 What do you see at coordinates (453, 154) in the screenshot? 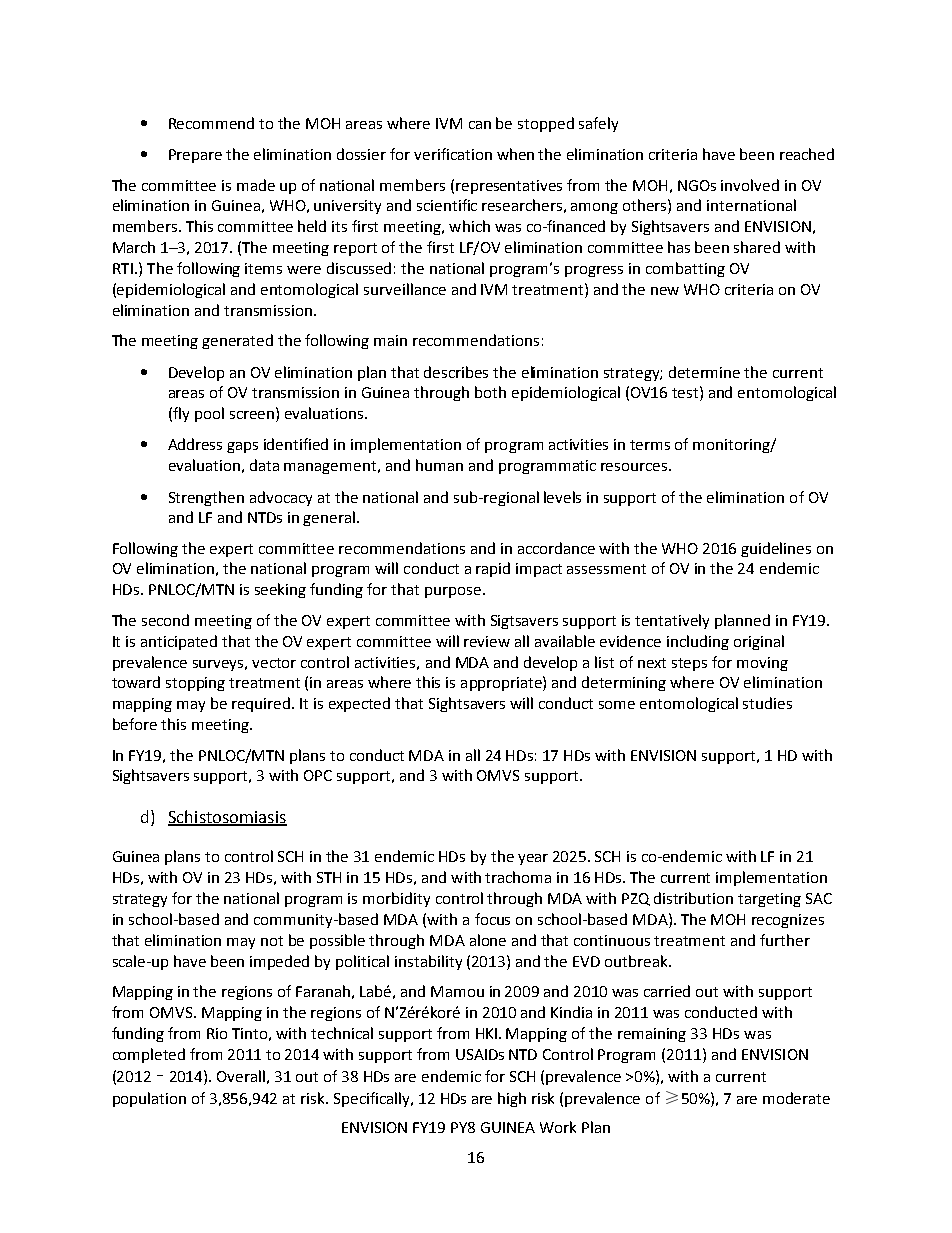
I see `verification` at bounding box center [453, 154].
